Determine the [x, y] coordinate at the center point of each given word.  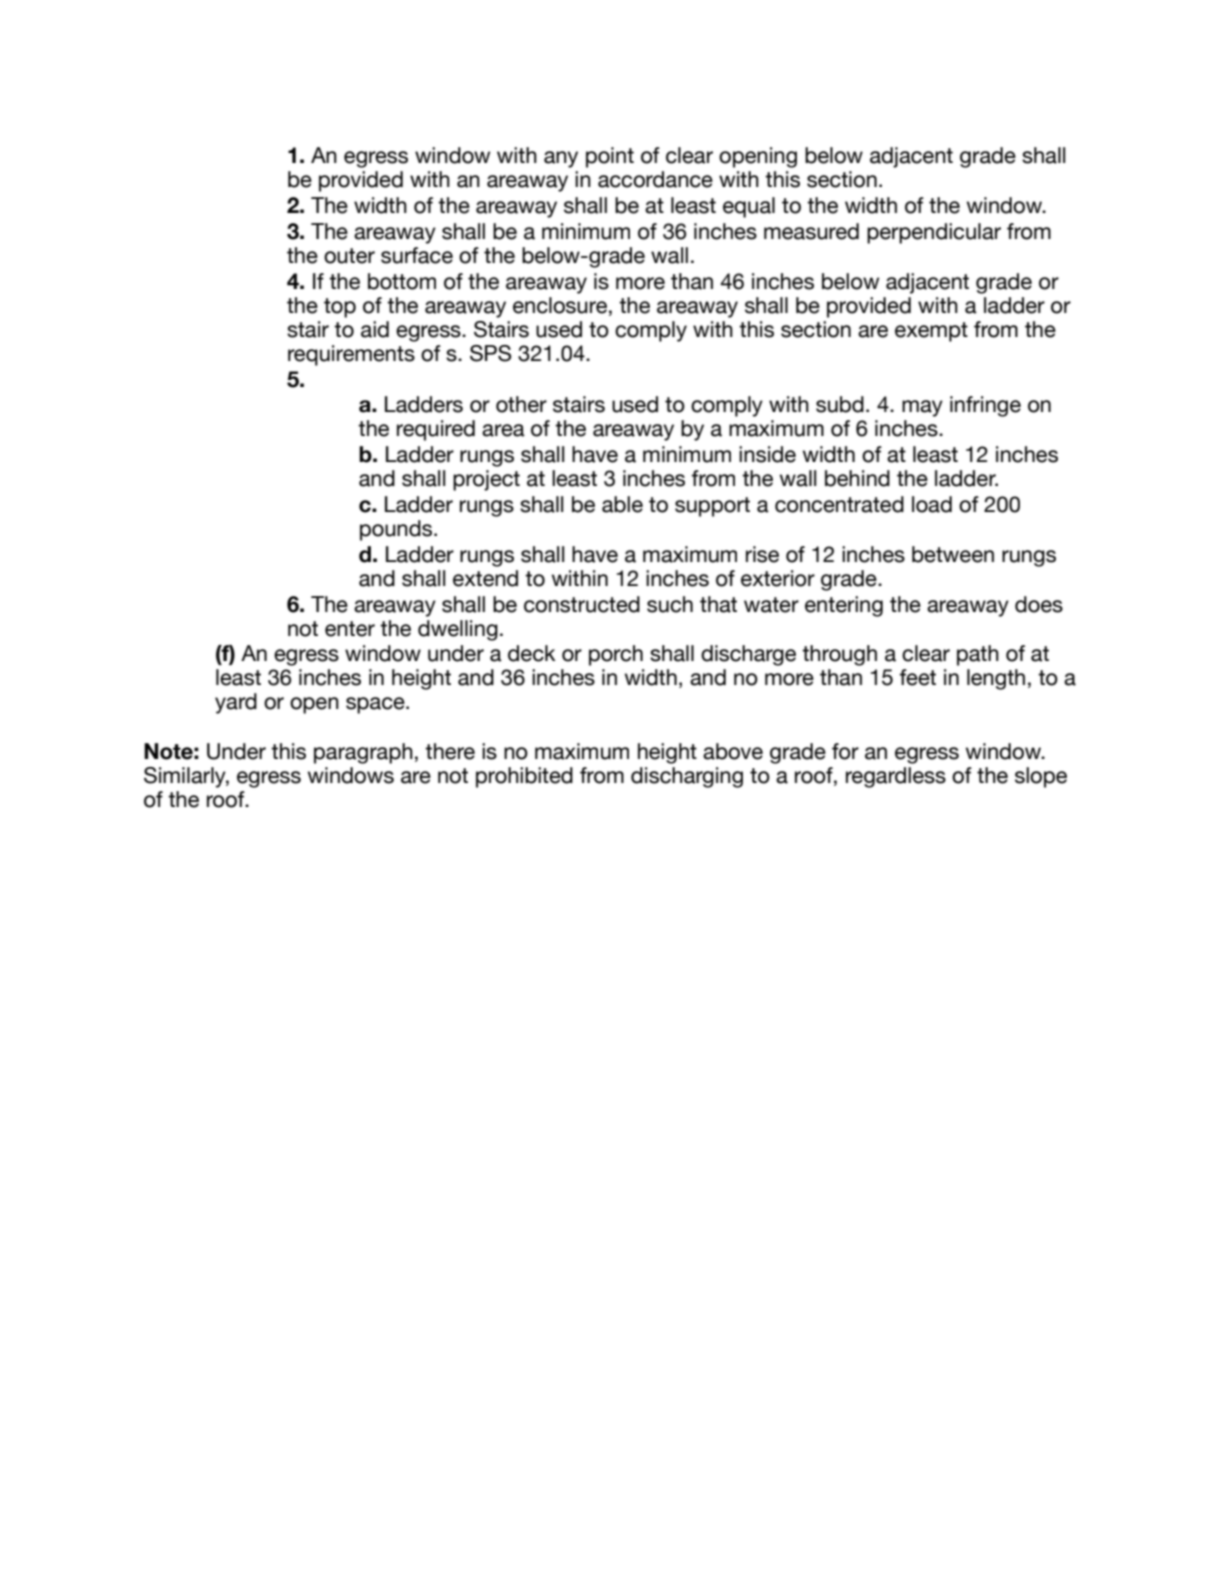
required [436, 430]
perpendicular [934, 233]
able [622, 504]
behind [857, 478]
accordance [655, 179]
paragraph [363, 753]
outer [349, 256]
